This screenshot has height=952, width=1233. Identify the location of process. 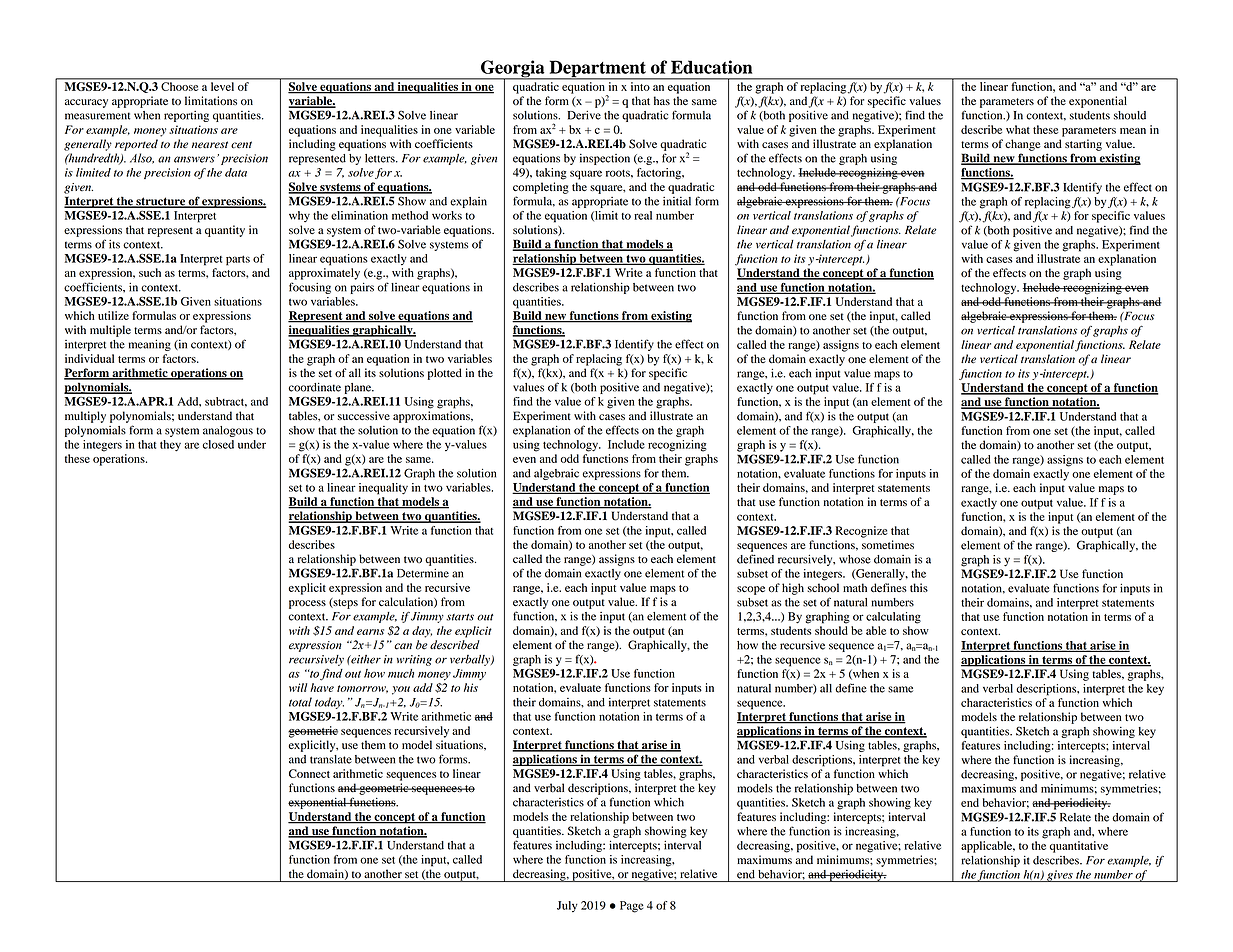
(307, 604).
